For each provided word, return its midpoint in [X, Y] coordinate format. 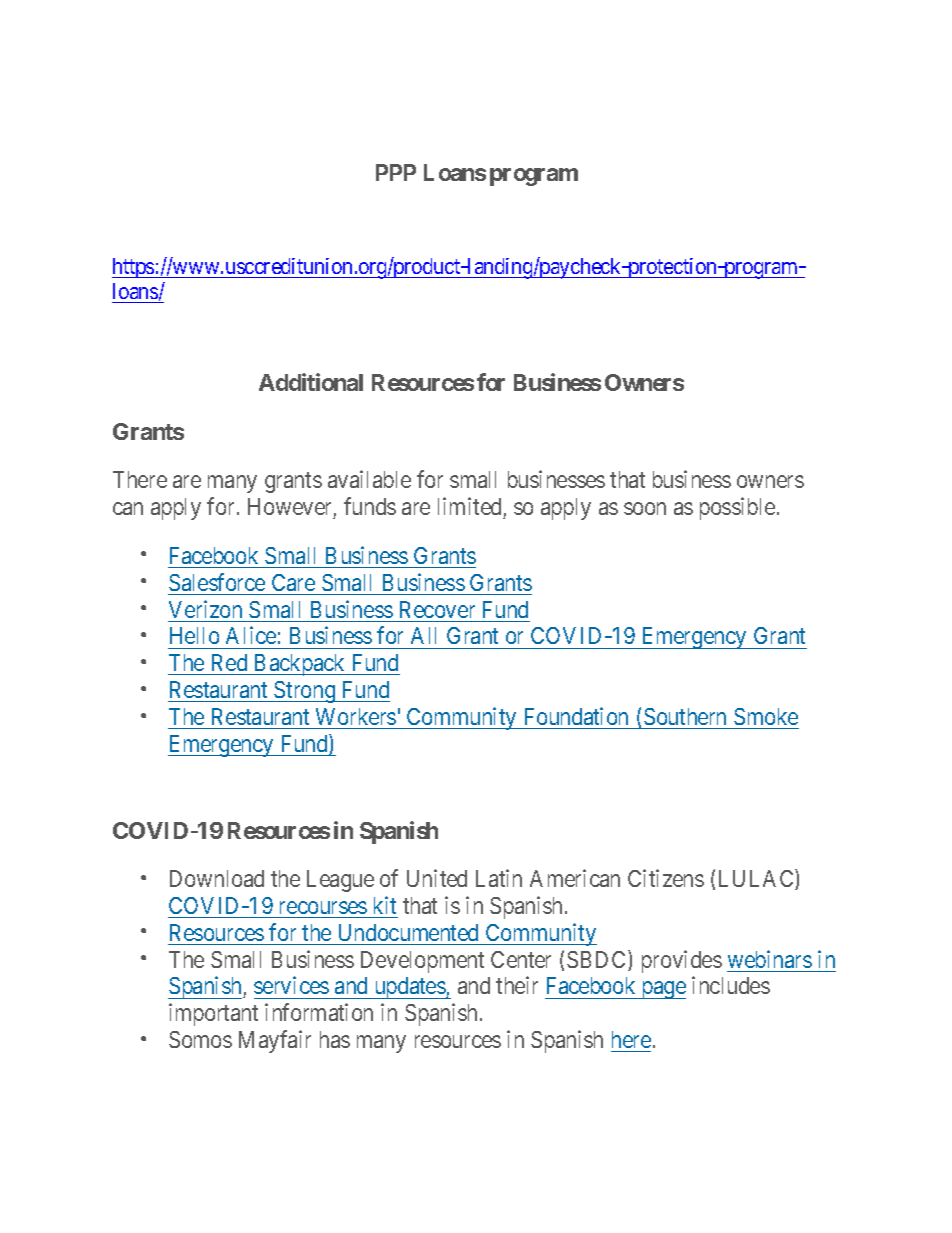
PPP [396, 172]
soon [645, 508]
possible [737, 508]
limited [469, 506]
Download [217, 878]
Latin [499, 878]
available [369, 479]
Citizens [666, 878]
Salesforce [217, 582]
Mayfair [275, 1041]
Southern [685, 716]
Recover [437, 609]
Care [293, 582]
